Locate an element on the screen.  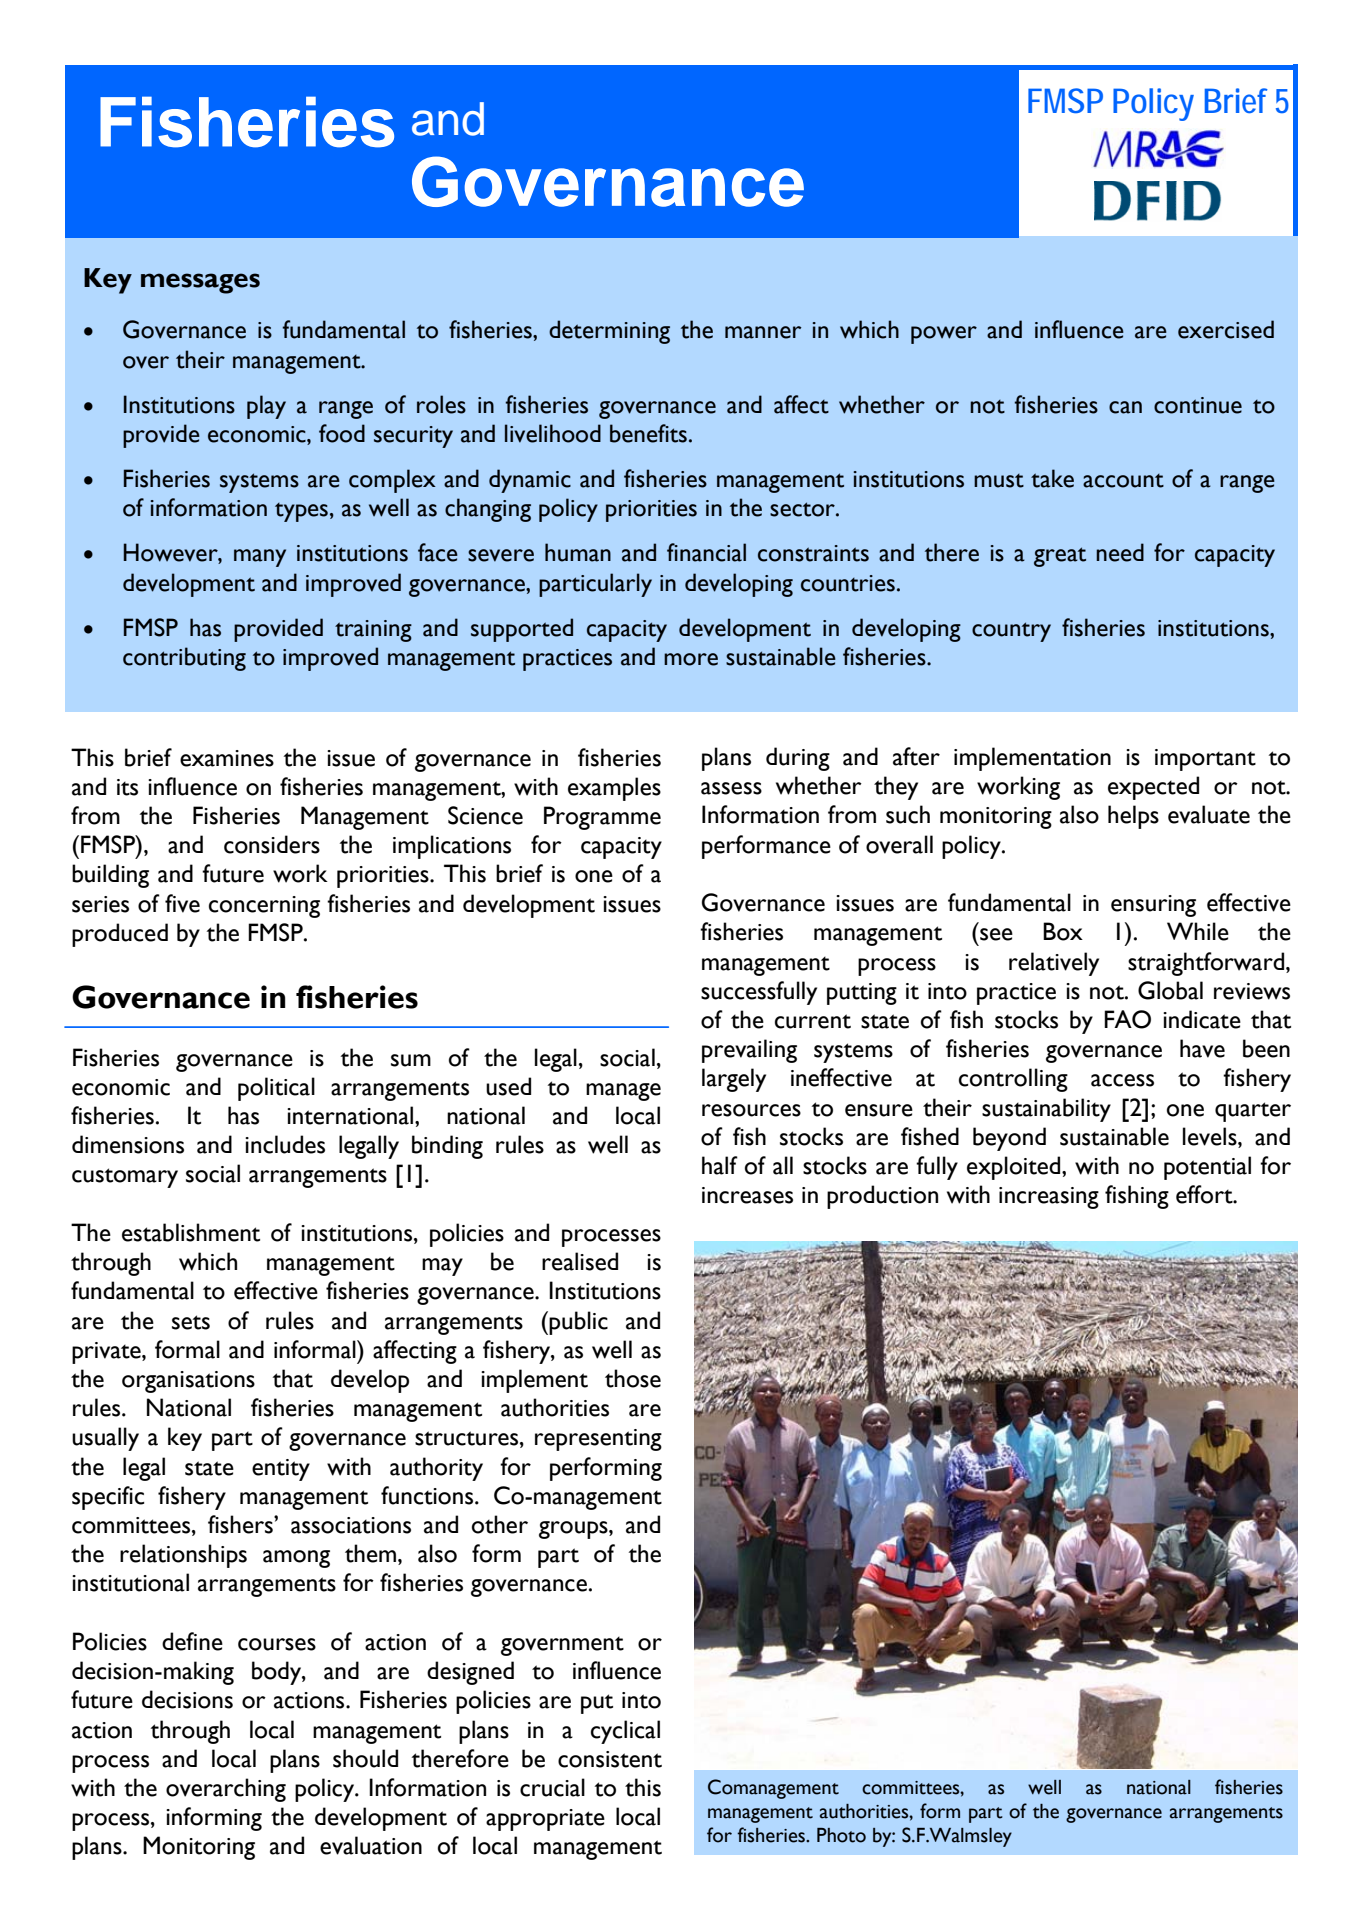
political is located at coordinates (276, 1089).
